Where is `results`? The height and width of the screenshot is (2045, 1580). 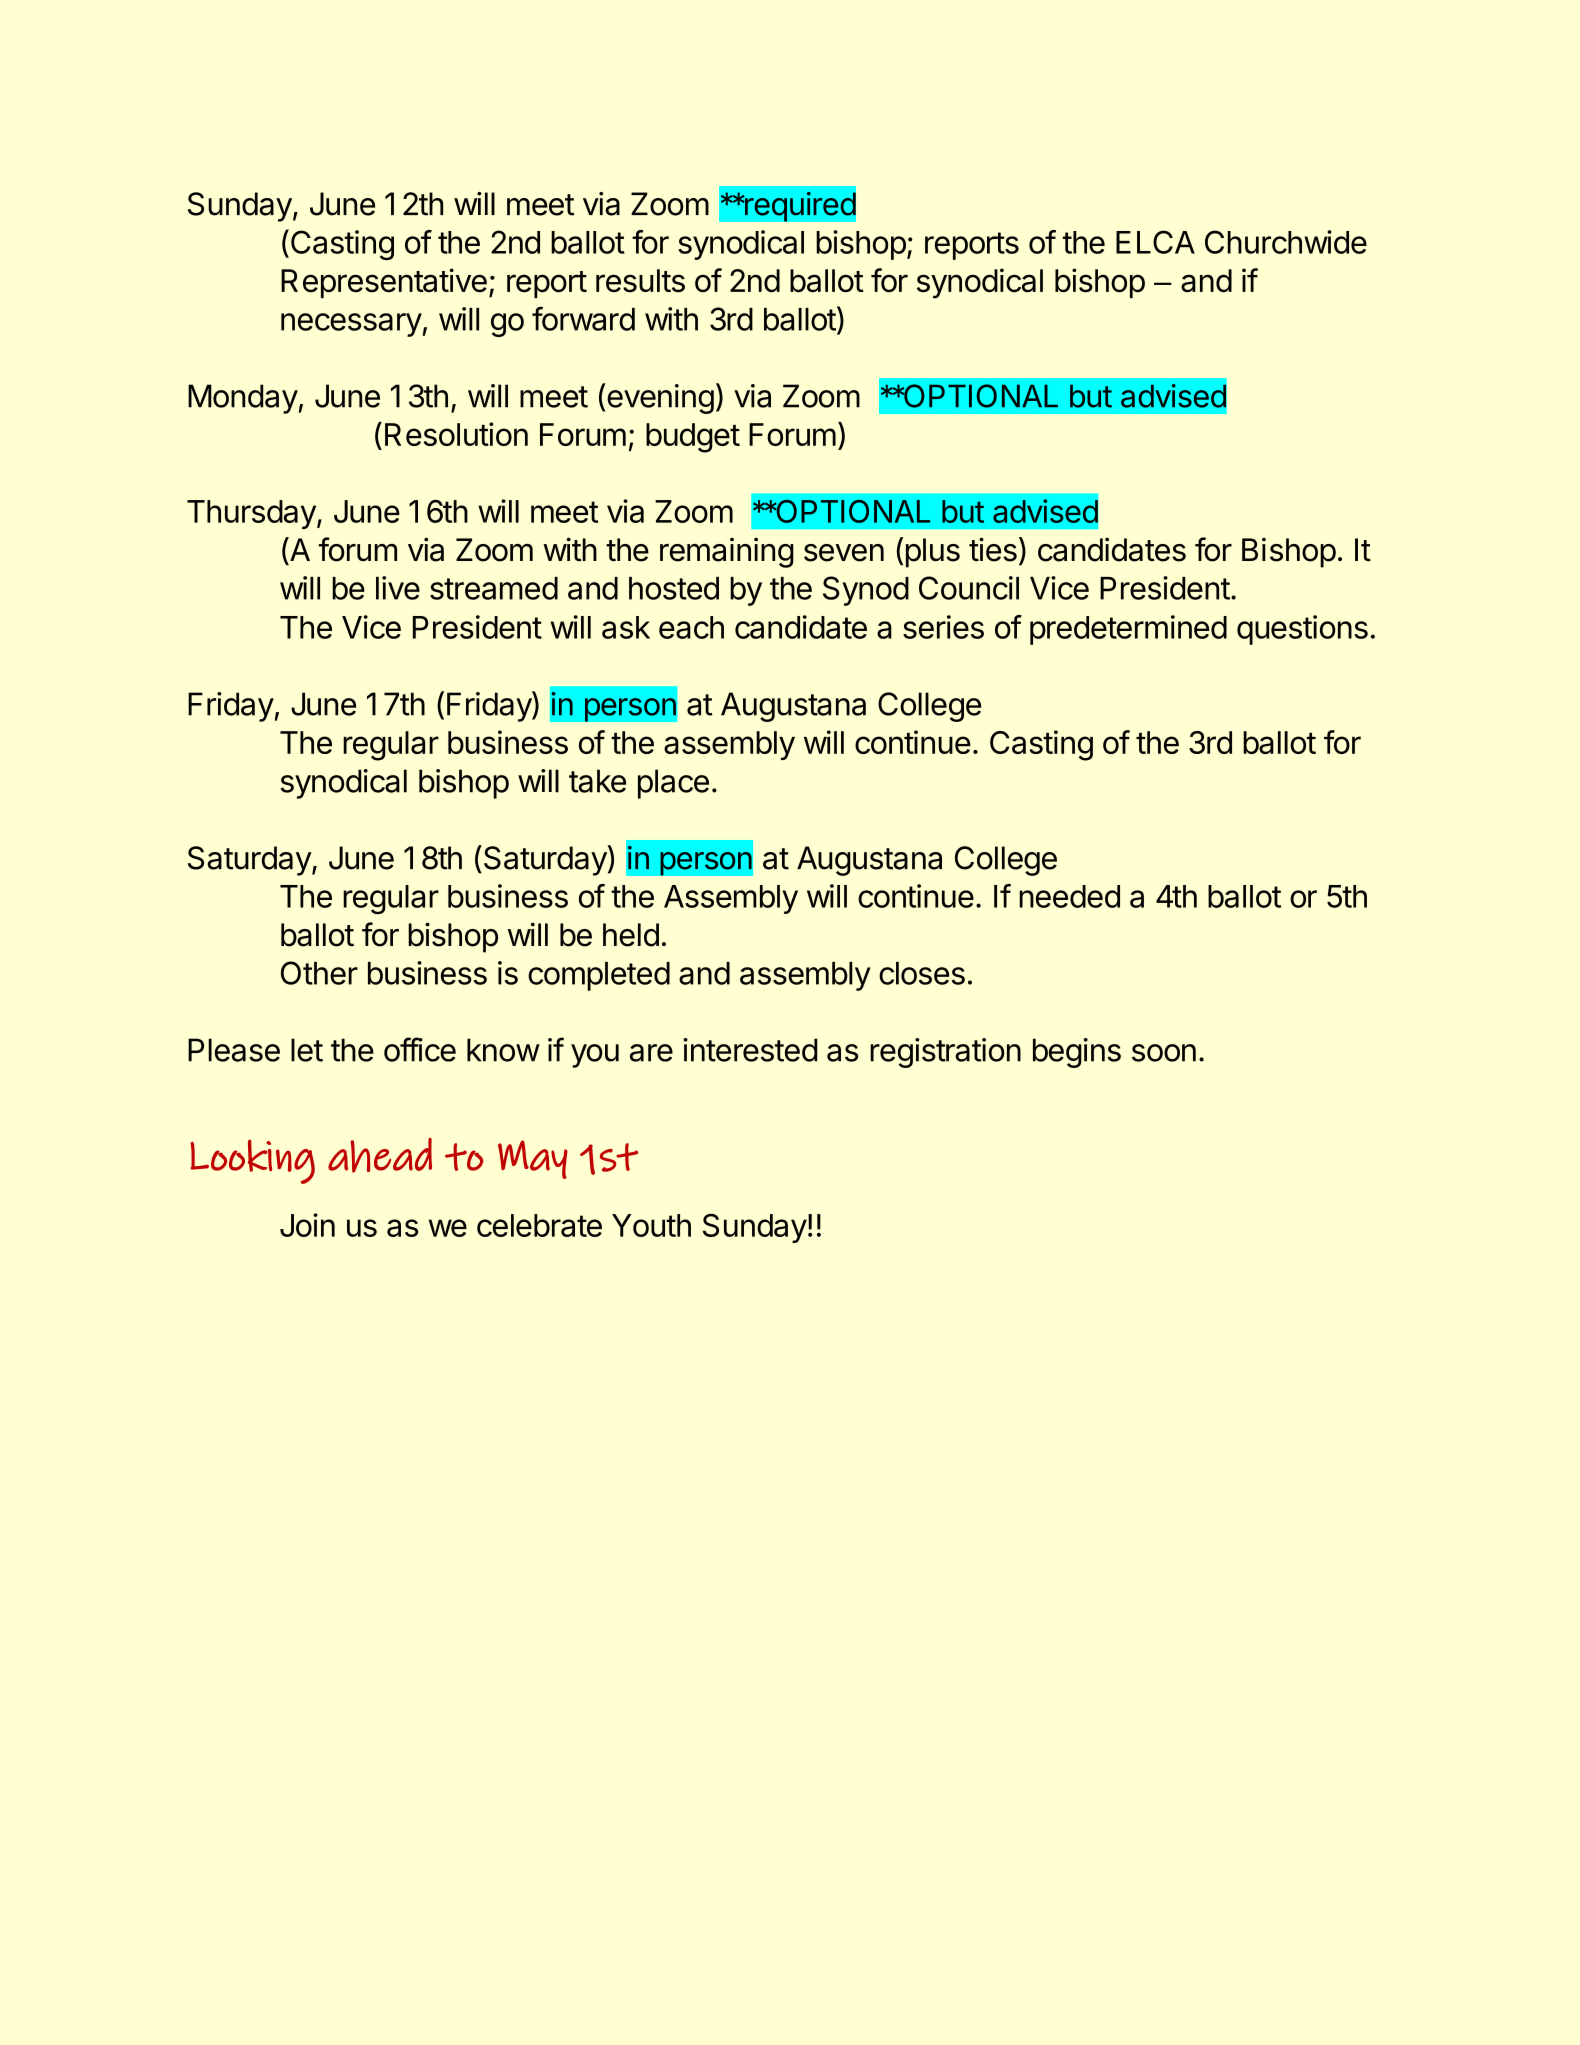
results is located at coordinates (640, 281).
